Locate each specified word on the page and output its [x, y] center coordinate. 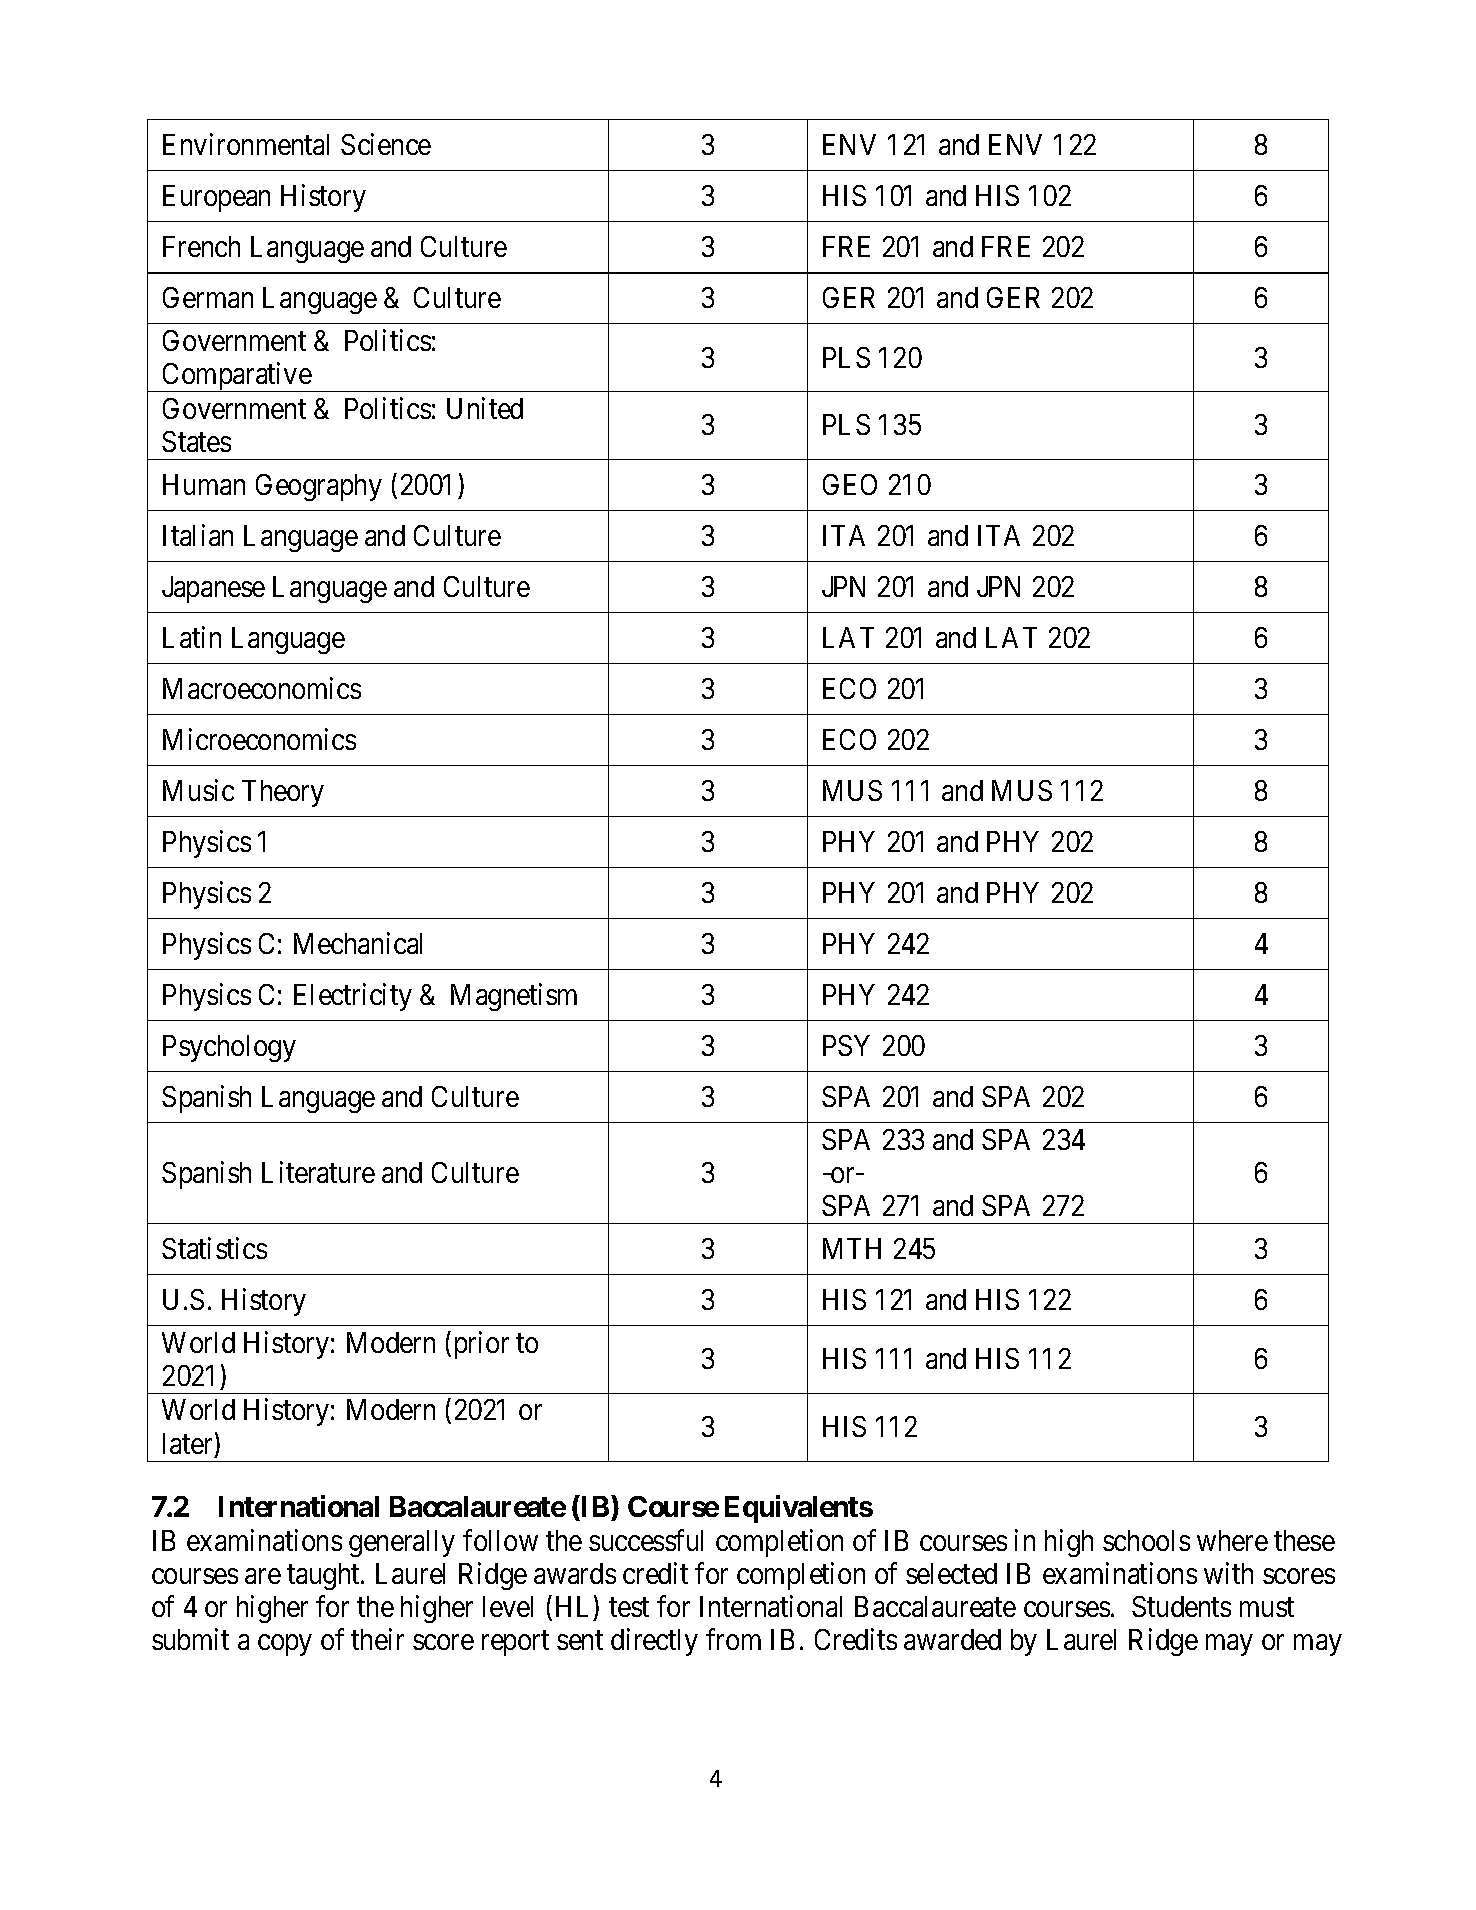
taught [324, 1576]
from [733, 1639]
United [485, 408]
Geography [319, 487]
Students [1181, 1606]
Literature [318, 1172]
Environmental [246, 144]
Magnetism [514, 997]
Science [386, 144]
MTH [852, 1248]
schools [1146, 1540]
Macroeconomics [262, 688]
